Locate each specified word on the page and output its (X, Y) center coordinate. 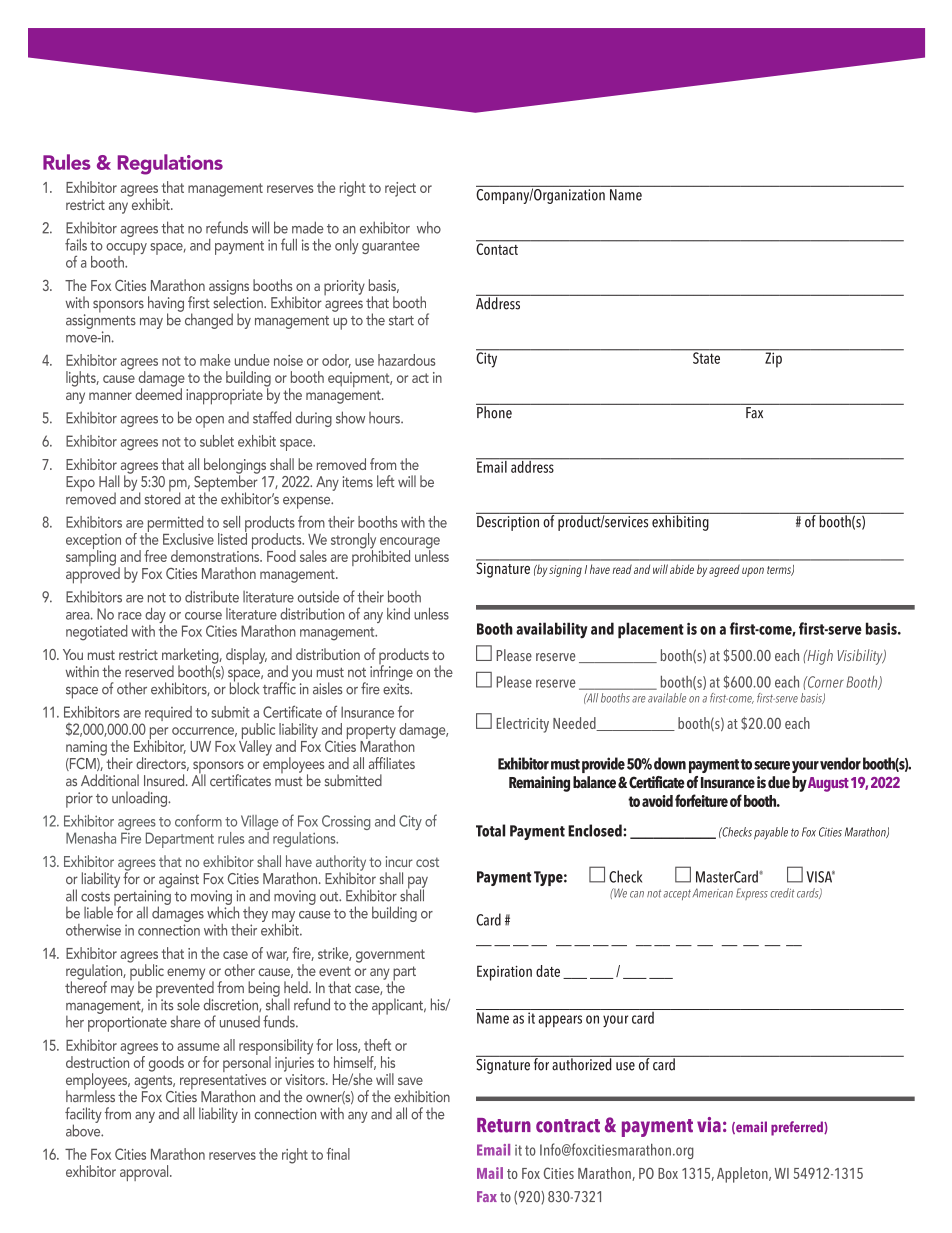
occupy (126, 250)
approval (145, 1173)
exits (397, 689)
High (819, 657)
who (429, 227)
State (706, 357)
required (168, 713)
